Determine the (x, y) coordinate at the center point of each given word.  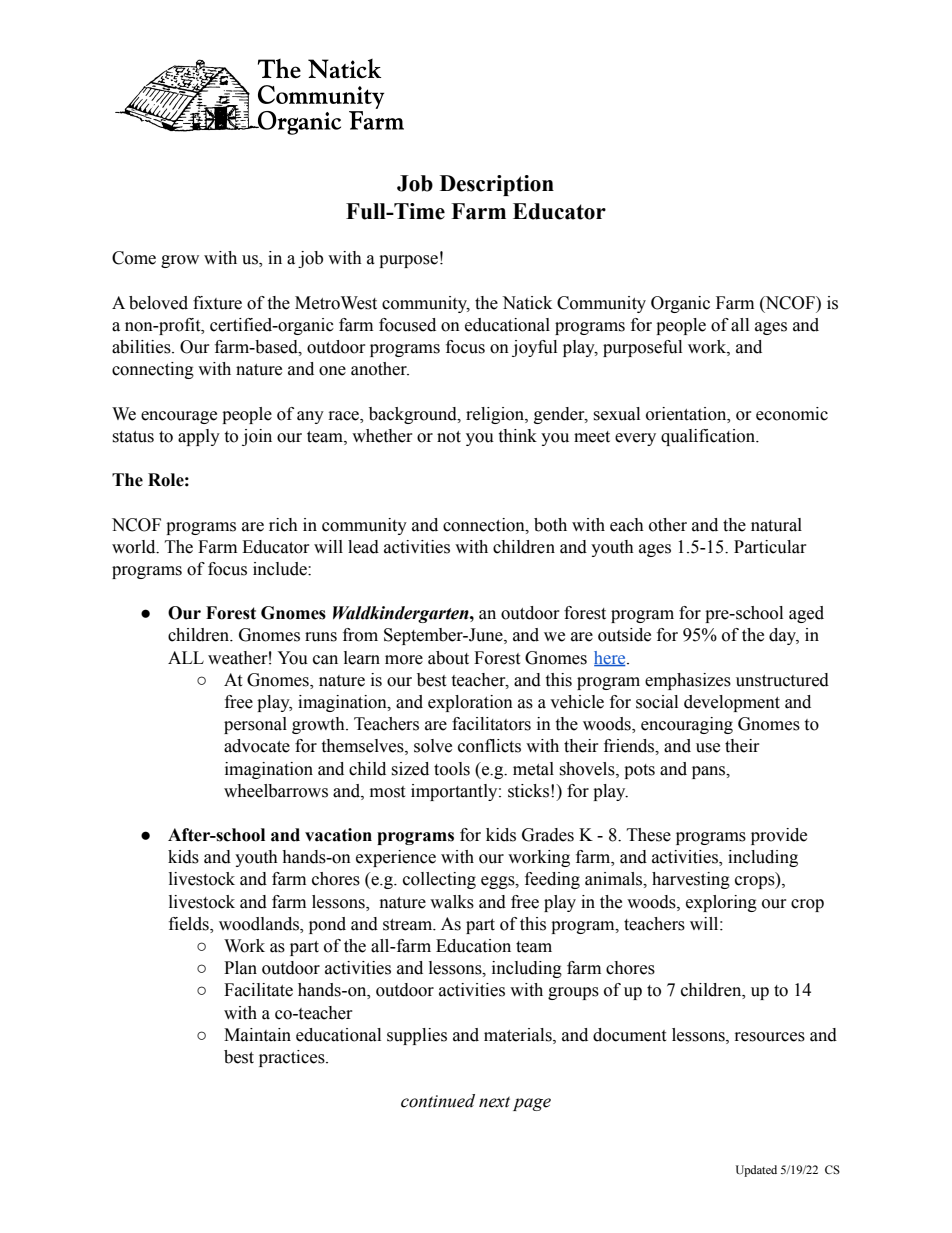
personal (255, 725)
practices (293, 1058)
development (732, 703)
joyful (534, 348)
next (494, 1102)
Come (134, 258)
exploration (470, 703)
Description (497, 185)
